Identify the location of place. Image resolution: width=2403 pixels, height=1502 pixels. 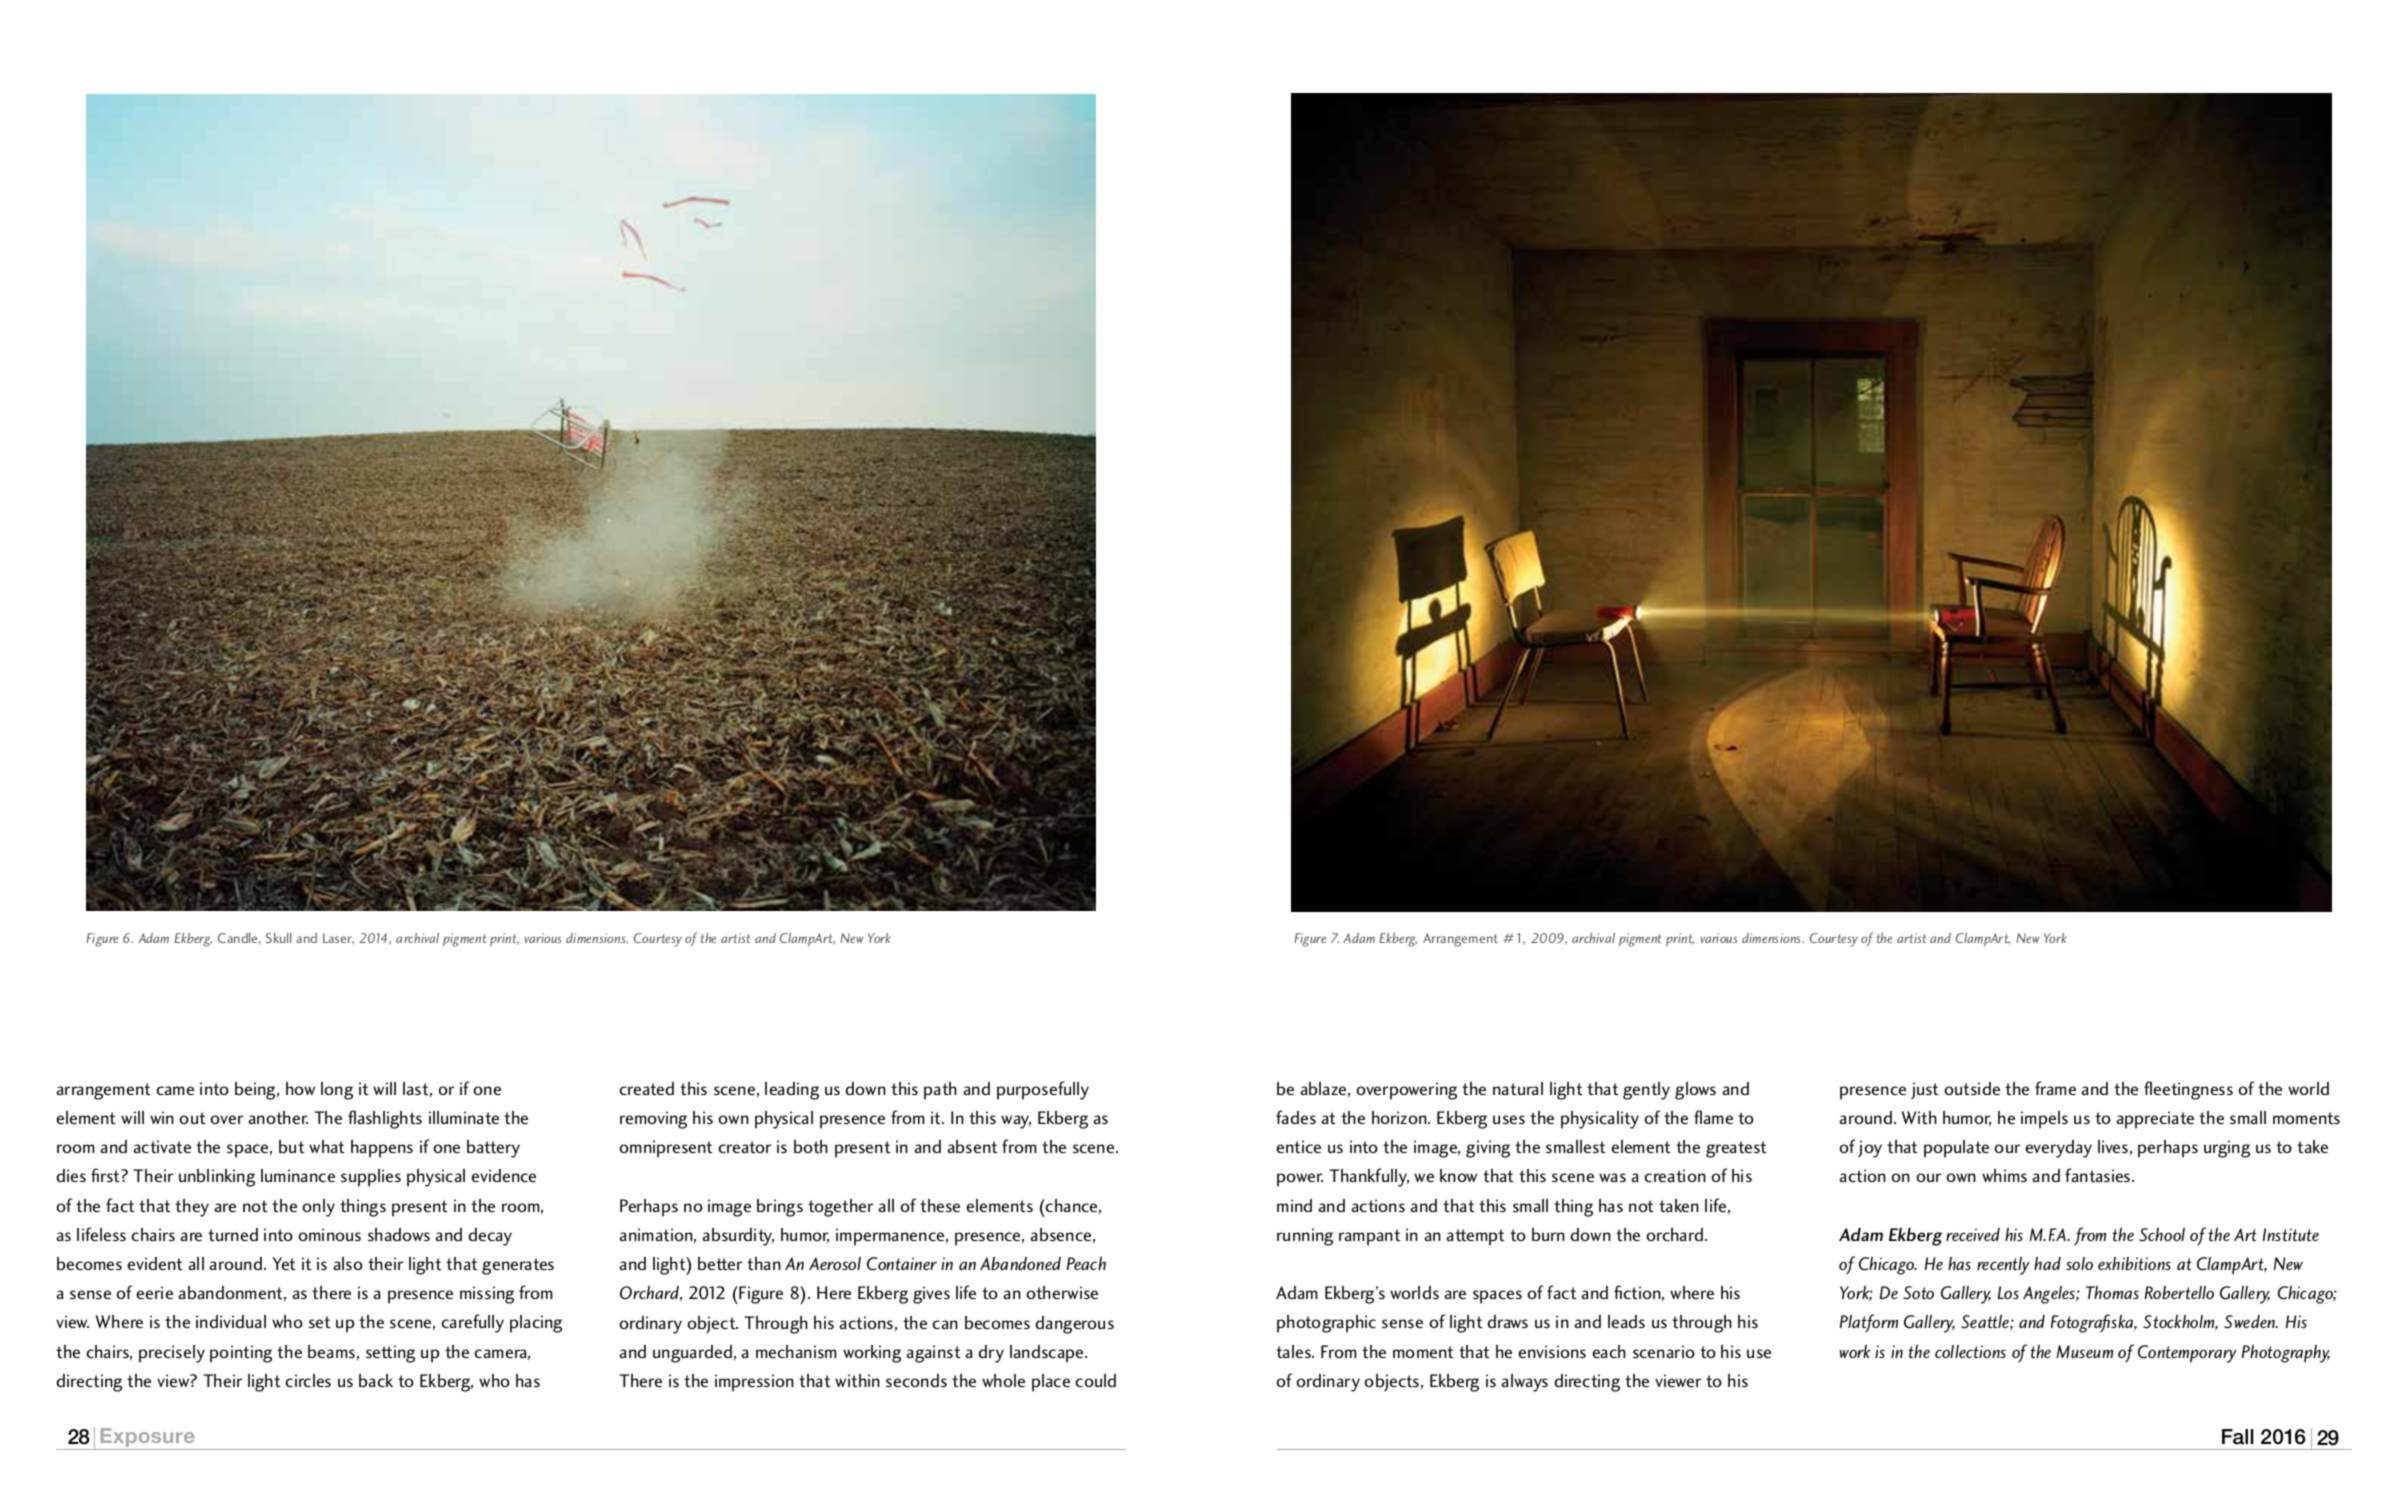
(1051, 1383).
